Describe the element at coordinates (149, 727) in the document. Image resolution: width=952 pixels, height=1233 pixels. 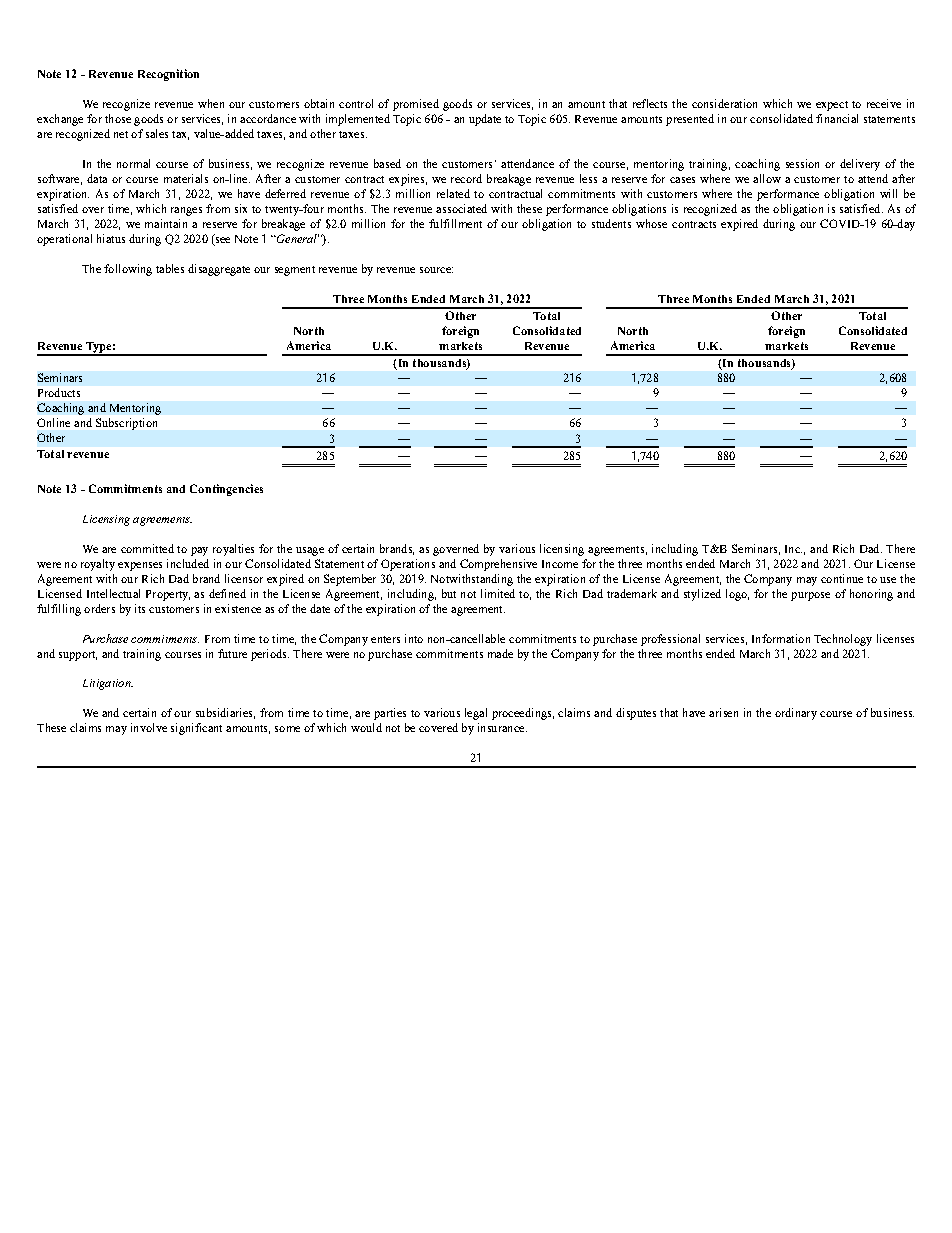
I see `involve` at that location.
